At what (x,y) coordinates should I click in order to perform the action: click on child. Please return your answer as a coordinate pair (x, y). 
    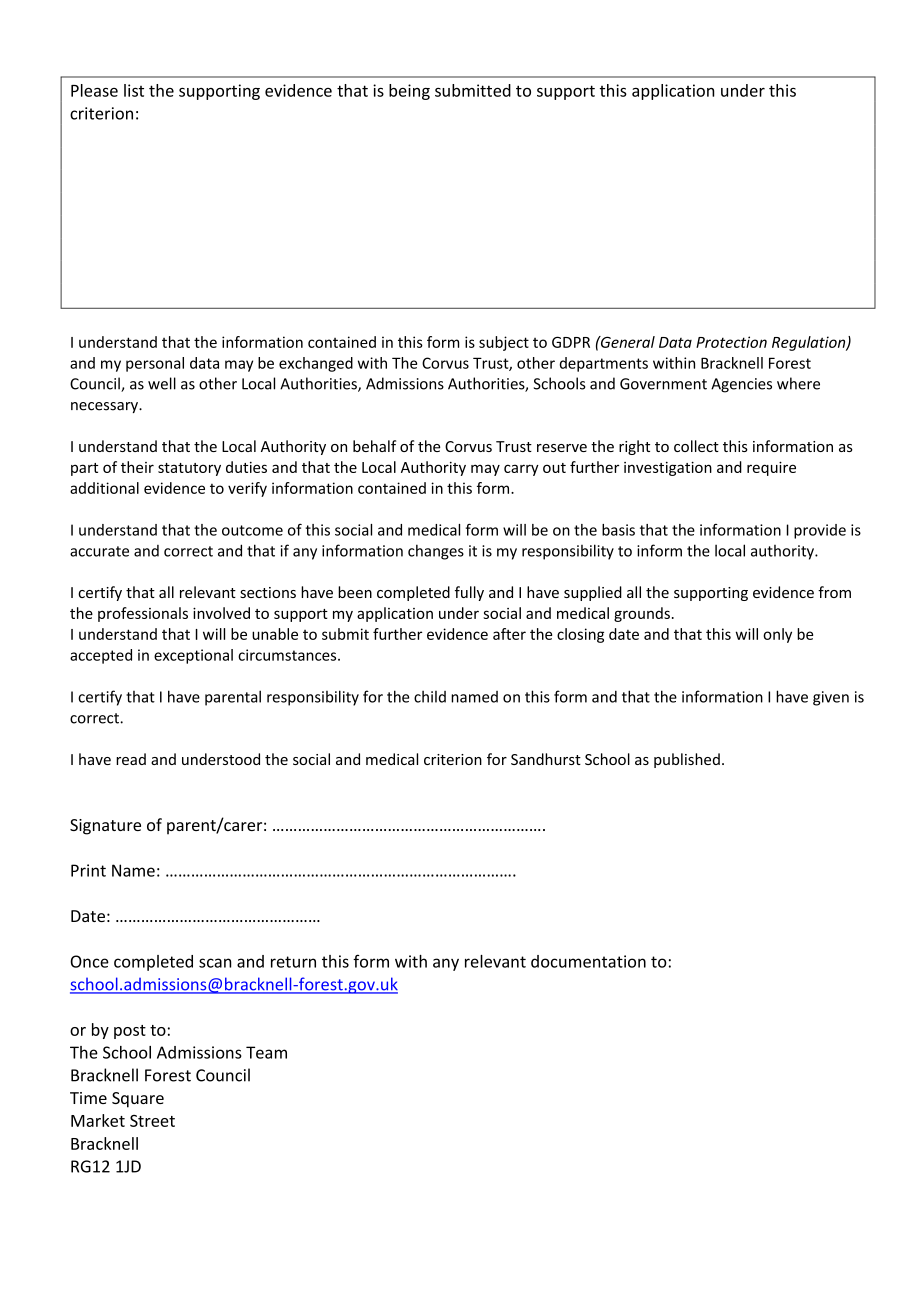
    Looking at the image, I should click on (430, 696).
